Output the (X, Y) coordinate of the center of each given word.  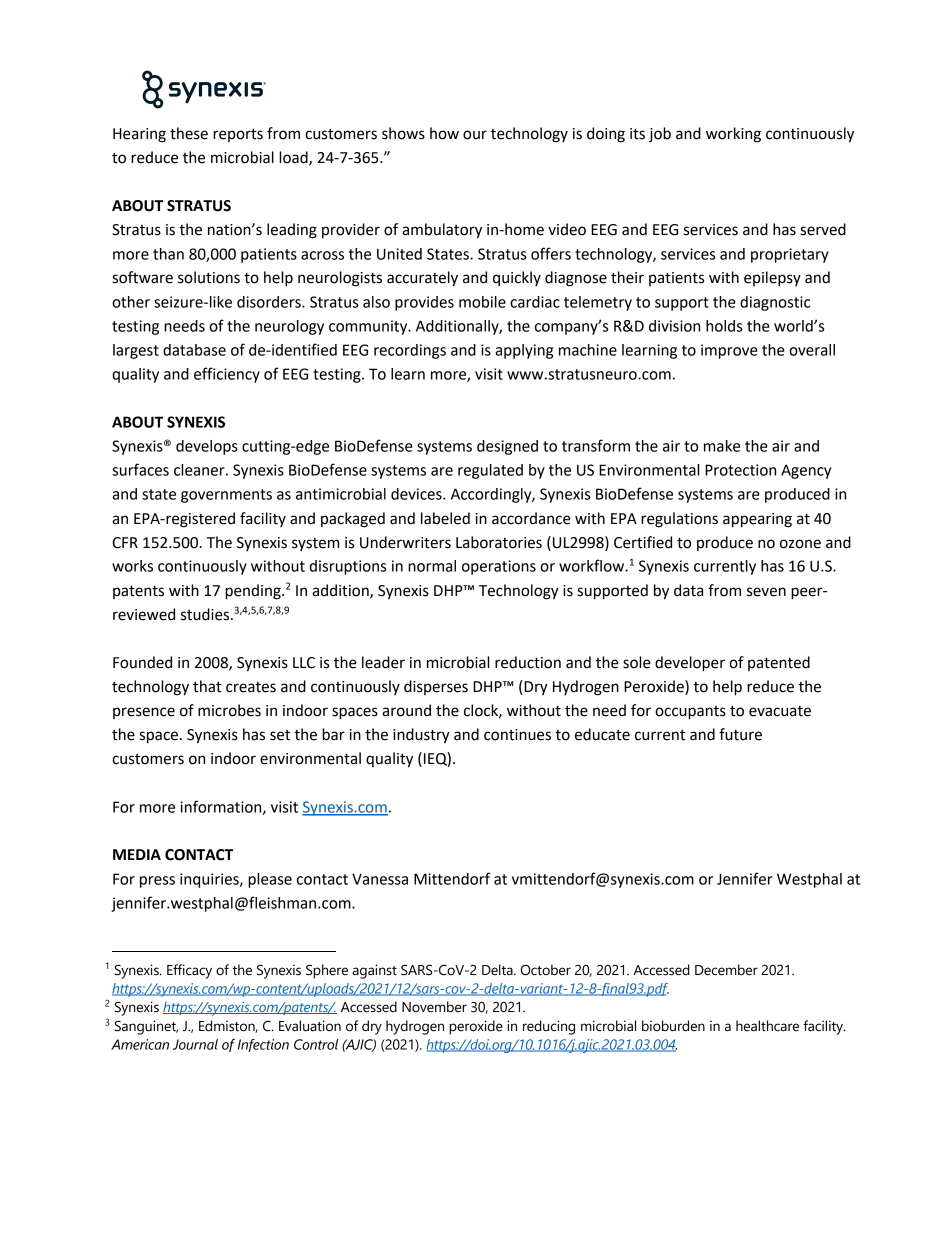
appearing (757, 520)
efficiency (227, 375)
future (740, 734)
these (189, 133)
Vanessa (380, 879)
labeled (445, 518)
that (207, 686)
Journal (195, 1044)
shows (403, 133)
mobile (482, 302)
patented (779, 663)
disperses (436, 687)
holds (724, 326)
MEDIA (137, 854)
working (733, 135)
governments (226, 496)
